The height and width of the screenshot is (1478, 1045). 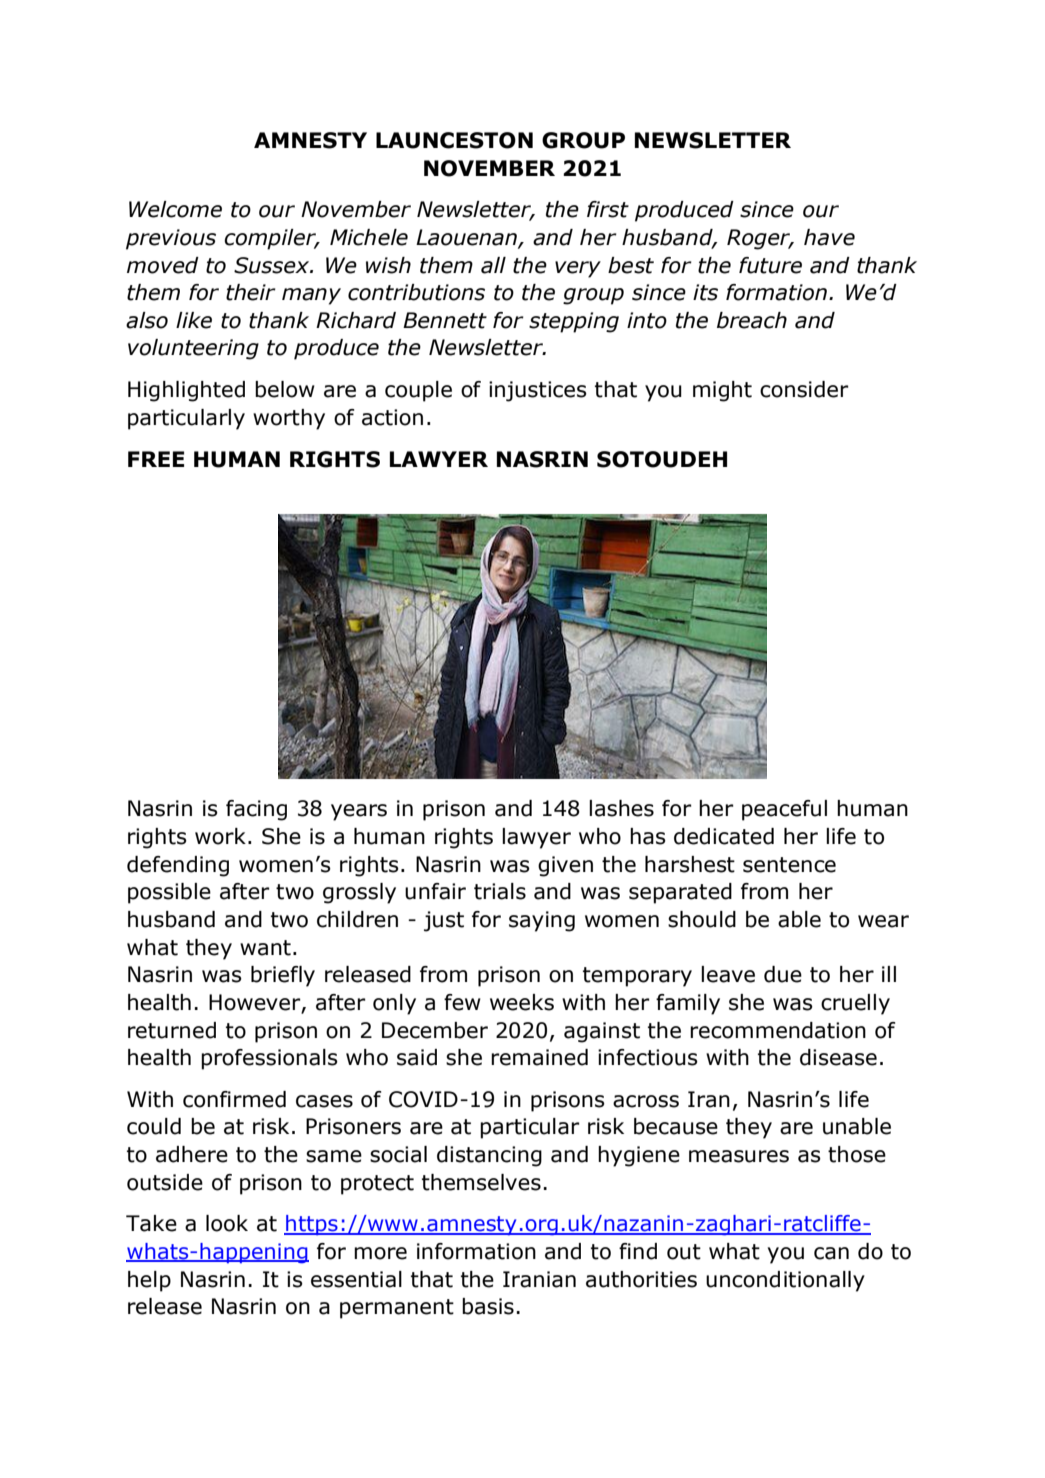 What do you see at coordinates (227, 1223) in the screenshot?
I see `look` at bounding box center [227, 1223].
